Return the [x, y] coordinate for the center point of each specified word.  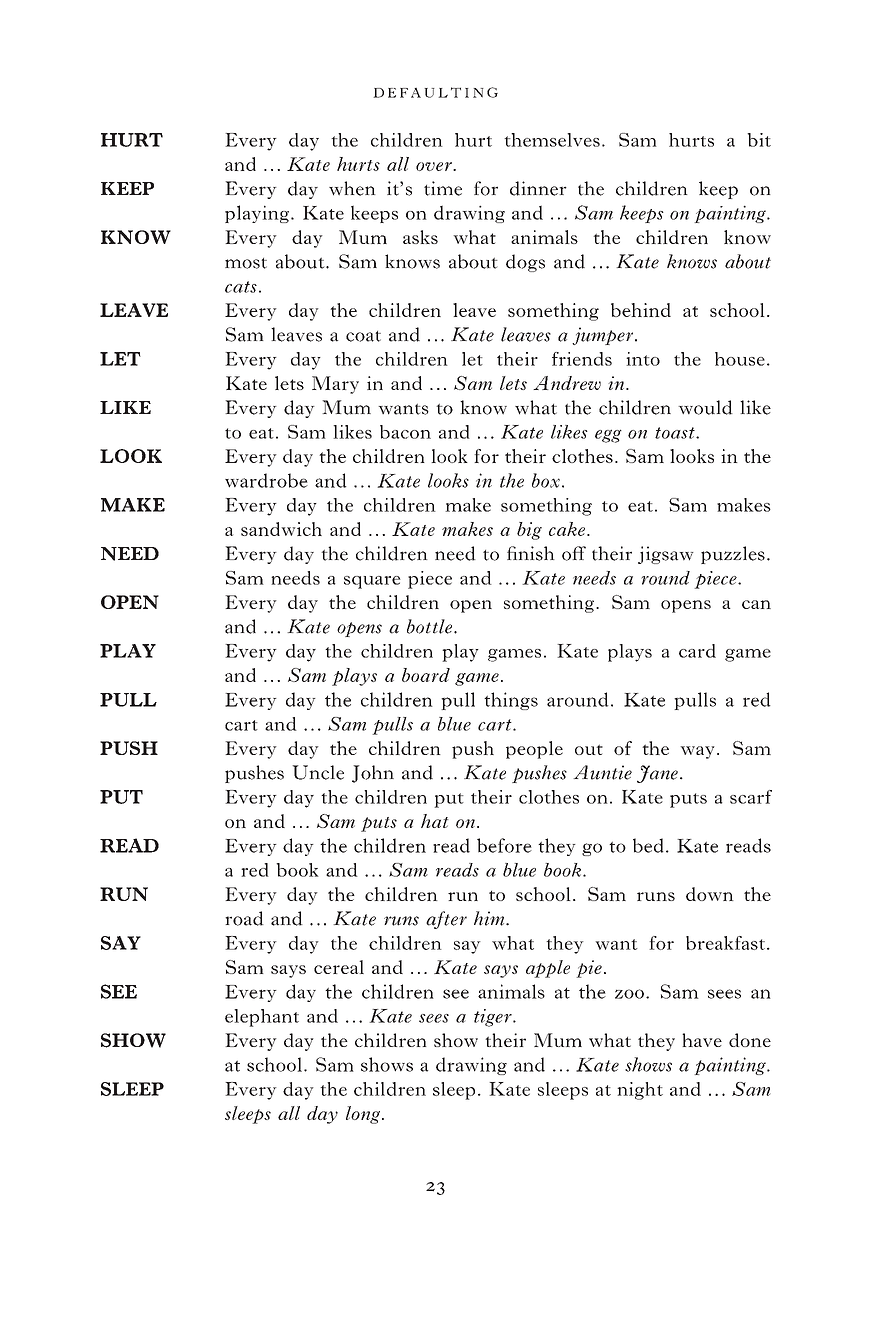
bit [759, 140]
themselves [552, 140]
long [364, 1115]
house [740, 359]
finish [531, 553]
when [352, 188]
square [372, 582]
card [697, 651]
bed [648, 845]
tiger [494, 1018]
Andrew [567, 383]
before [504, 845]
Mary [335, 385]
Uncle [318, 772]
